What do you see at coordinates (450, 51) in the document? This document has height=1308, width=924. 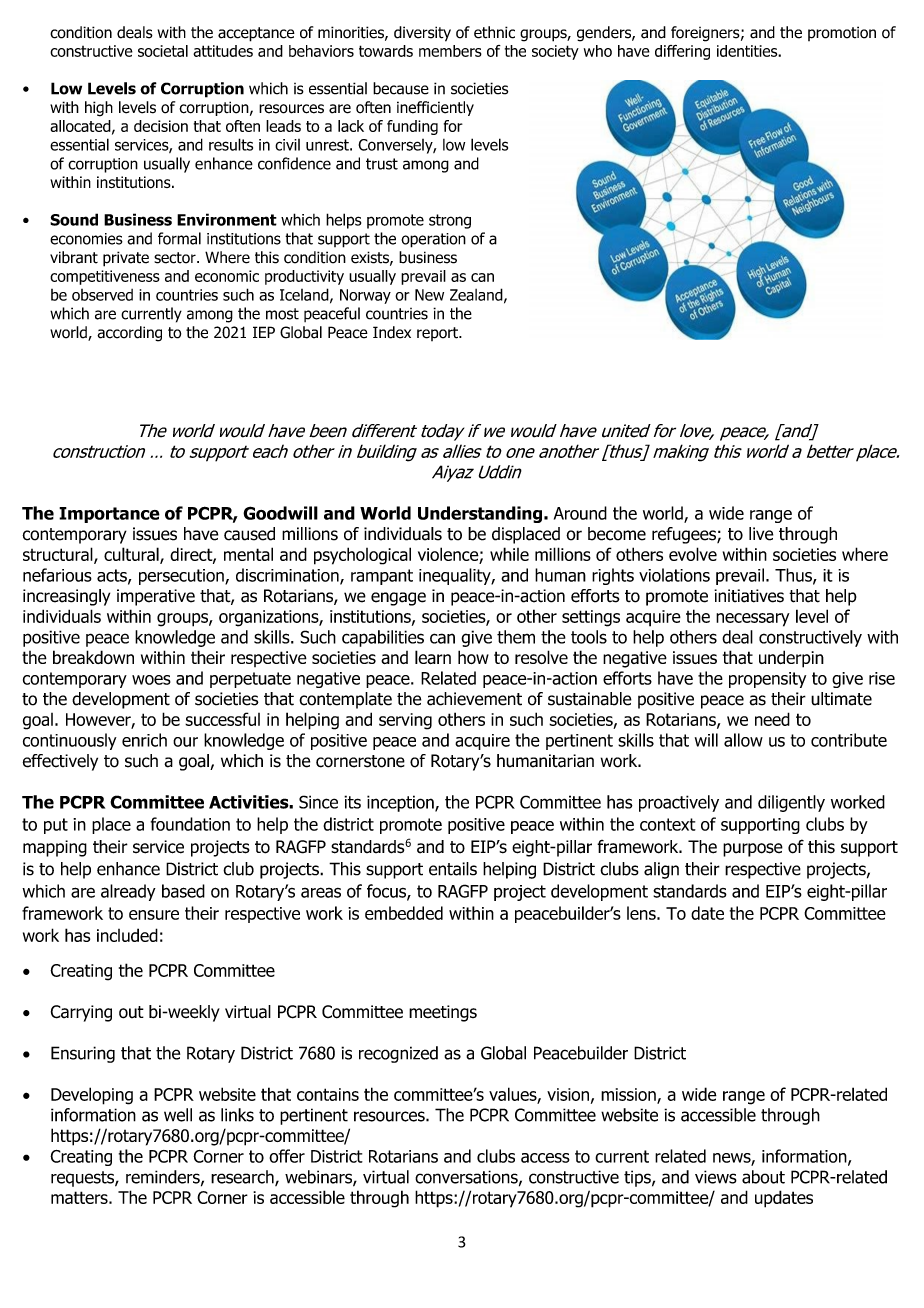 I see `members` at bounding box center [450, 51].
